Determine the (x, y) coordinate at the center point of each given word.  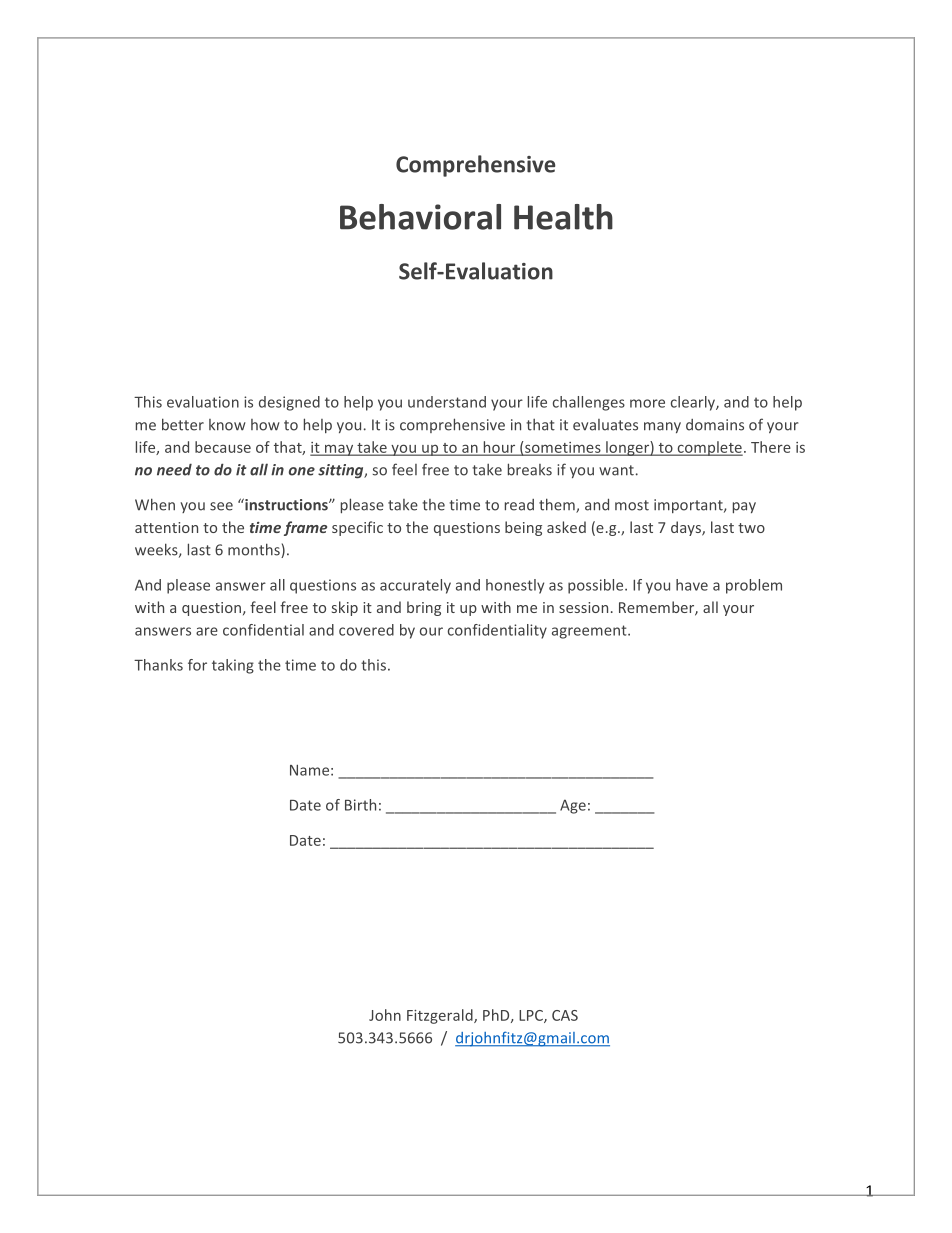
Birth (360, 805)
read (519, 505)
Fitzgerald (441, 1016)
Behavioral (420, 217)
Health (563, 217)
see (221, 506)
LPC (532, 1016)
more (647, 403)
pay (744, 507)
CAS (565, 1015)
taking (233, 666)
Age (573, 806)
